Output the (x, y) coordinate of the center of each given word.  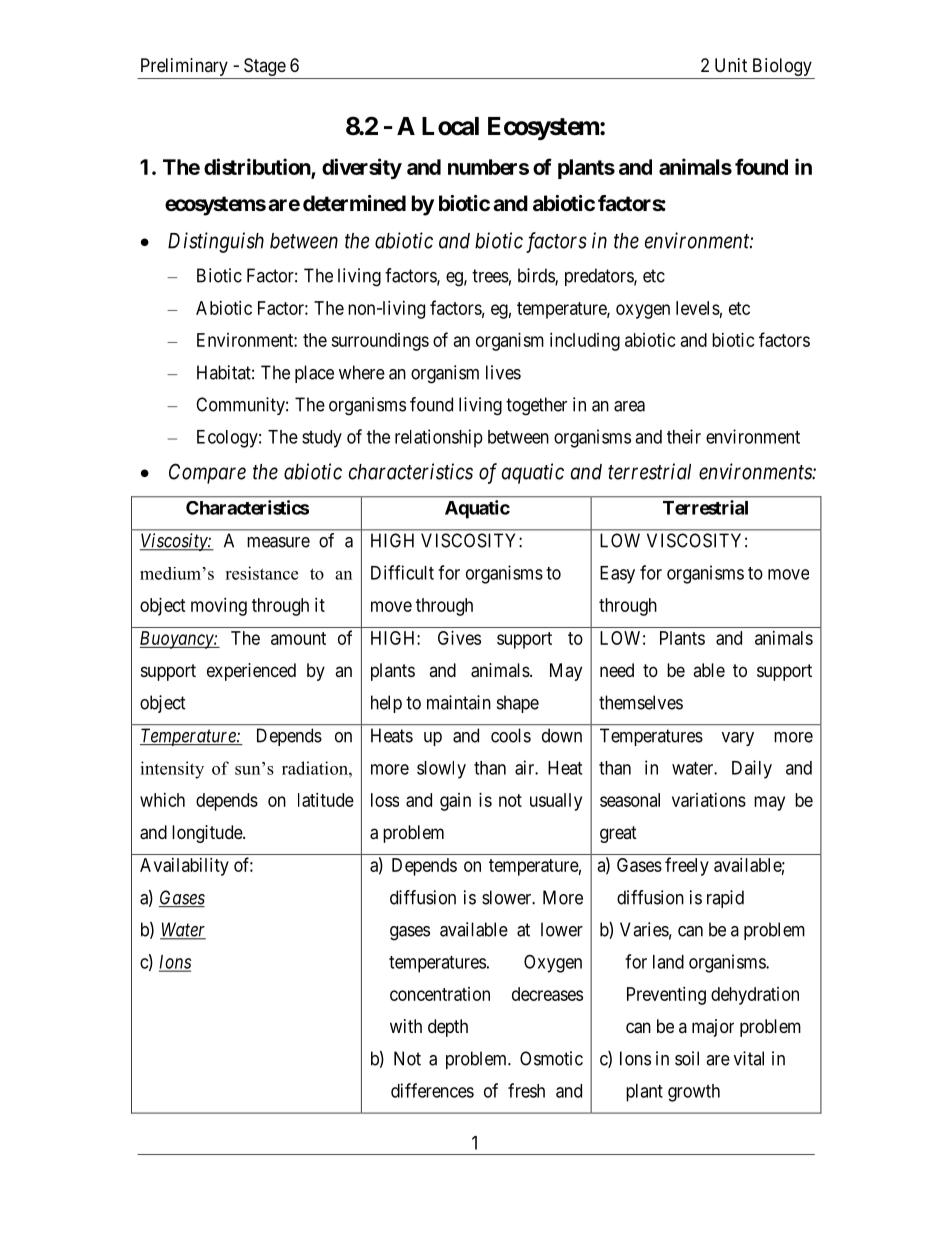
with (406, 1026)
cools (511, 735)
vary (738, 739)
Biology (782, 68)
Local (450, 126)
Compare (207, 473)
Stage (264, 68)
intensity (172, 770)
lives (503, 372)
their (684, 436)
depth (448, 1028)
